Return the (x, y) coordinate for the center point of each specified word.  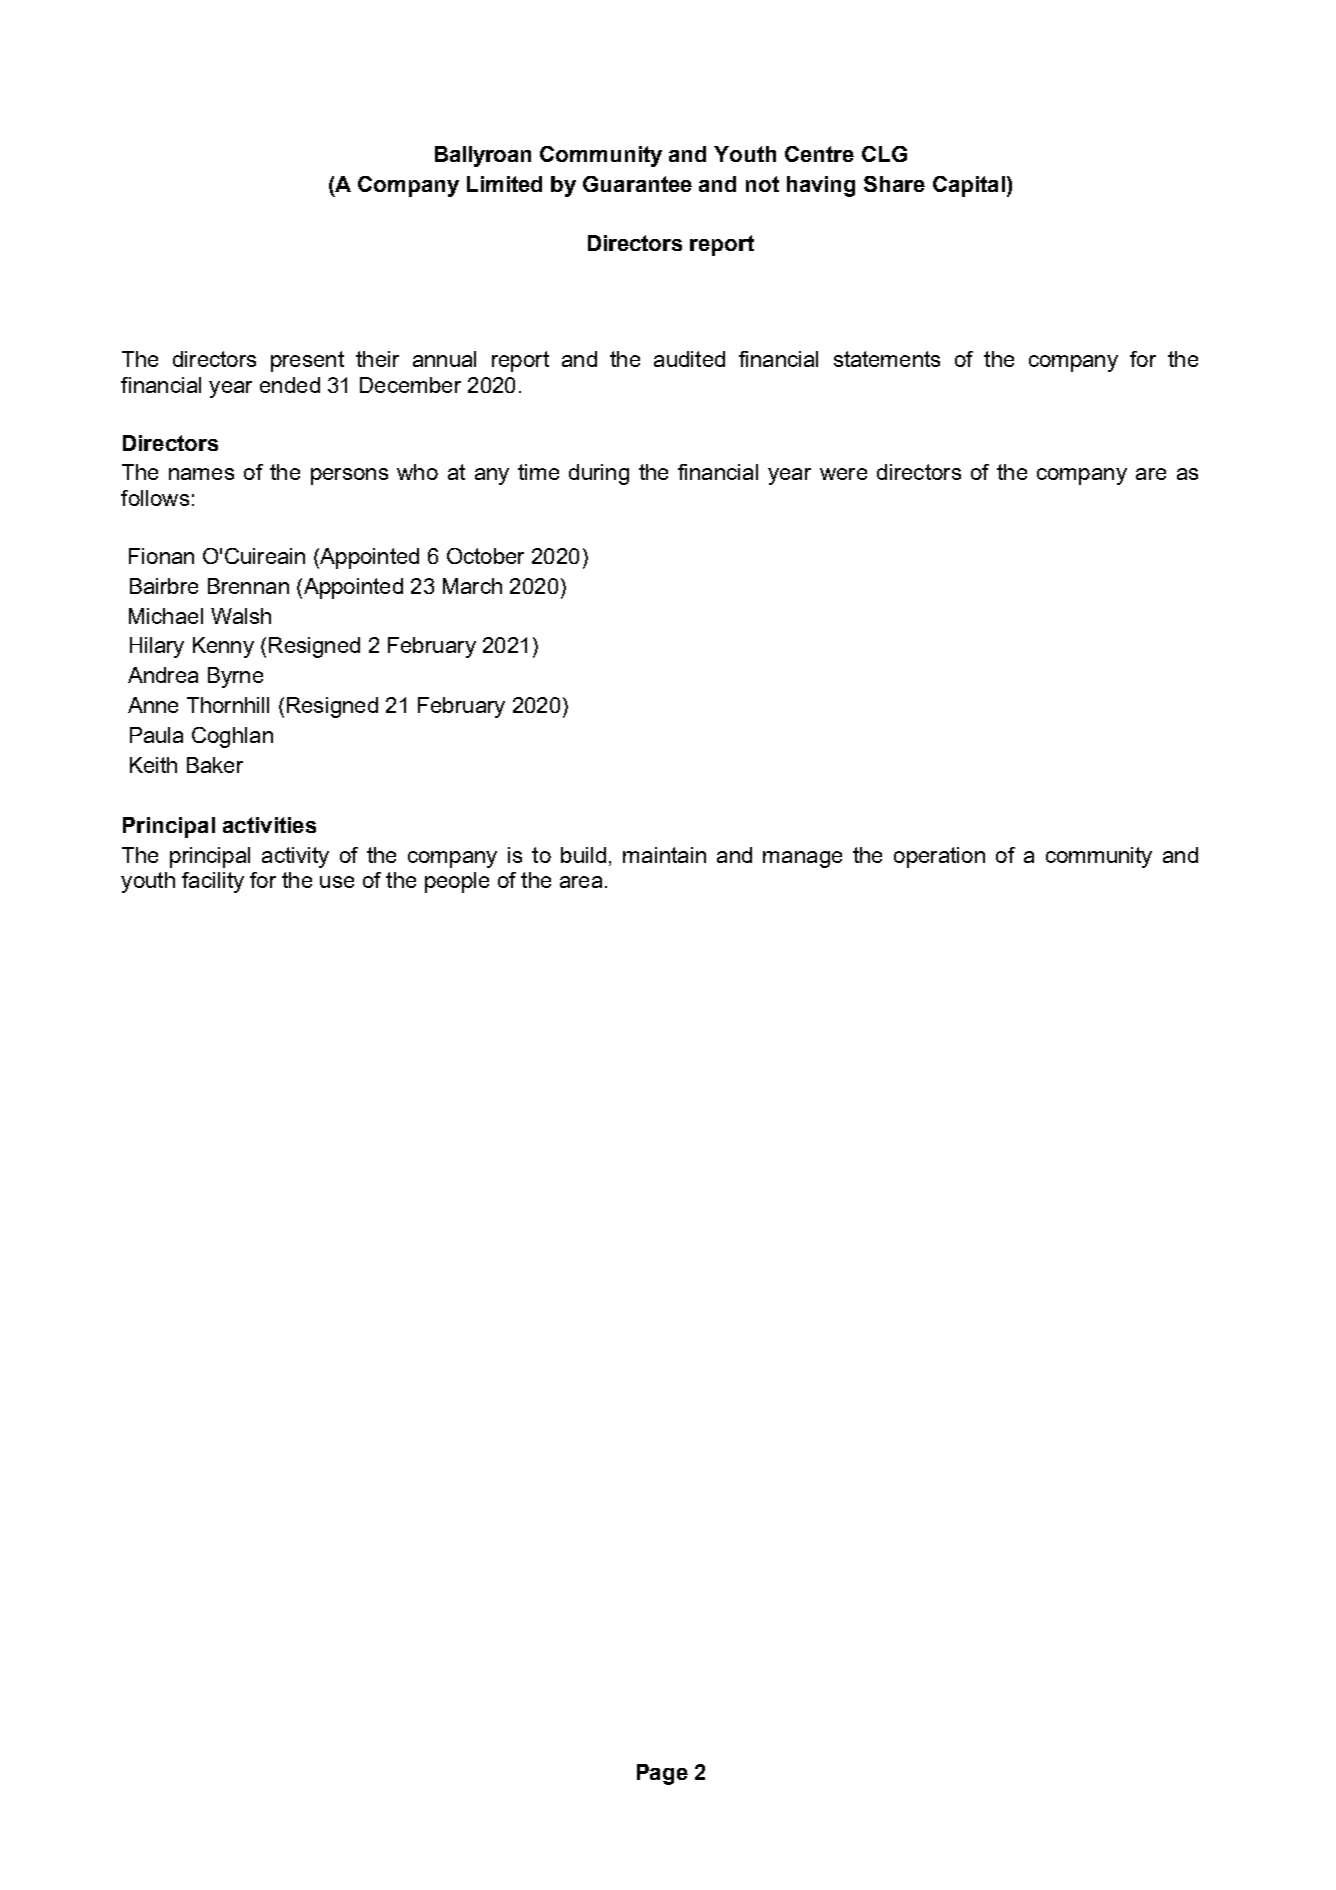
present (307, 361)
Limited (504, 184)
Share (894, 184)
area (581, 882)
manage (802, 859)
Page (662, 1774)
